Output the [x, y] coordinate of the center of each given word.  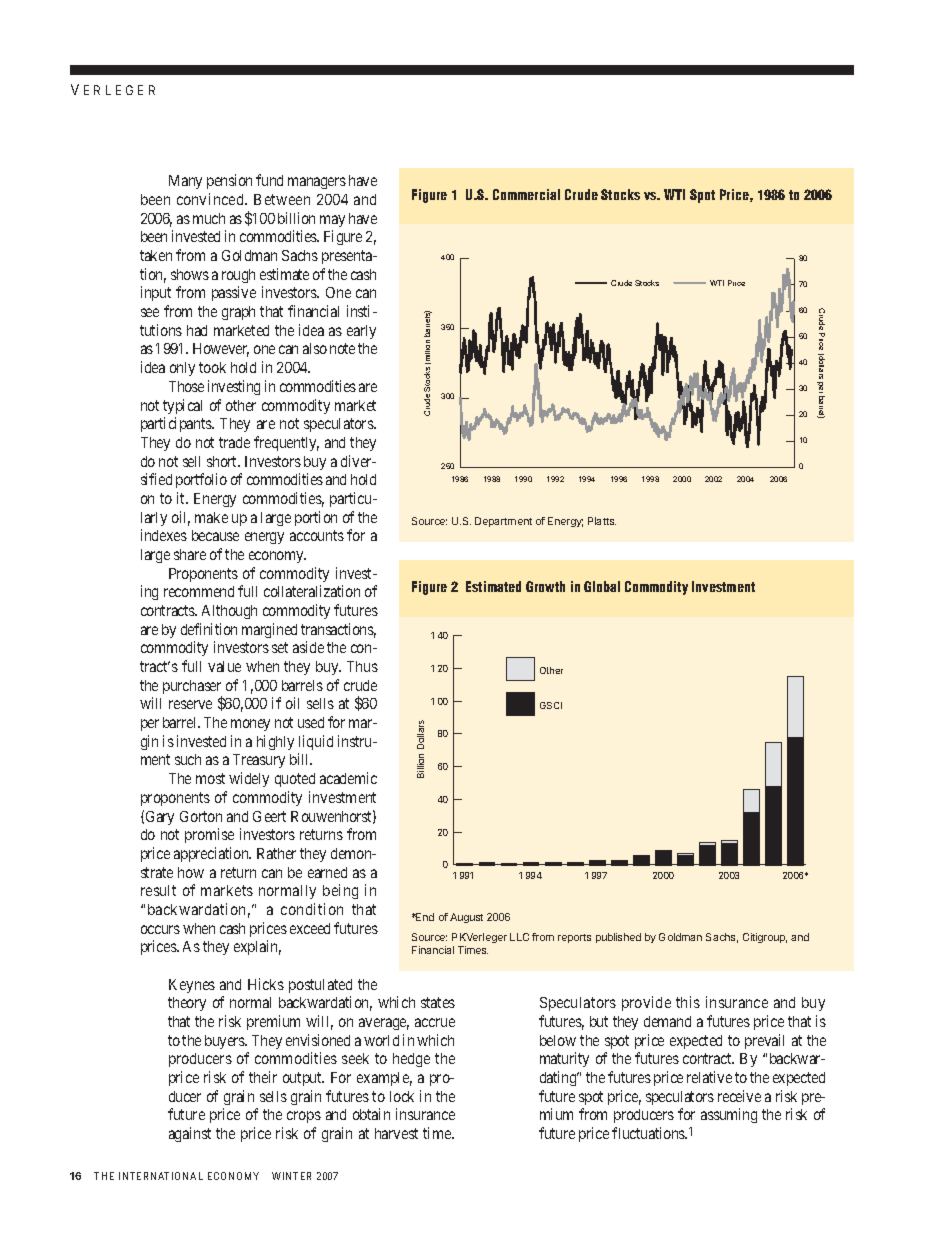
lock [402, 1096]
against [190, 1134]
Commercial [526, 194]
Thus [362, 666]
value [224, 666]
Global [602, 586]
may [332, 221]
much [209, 218]
